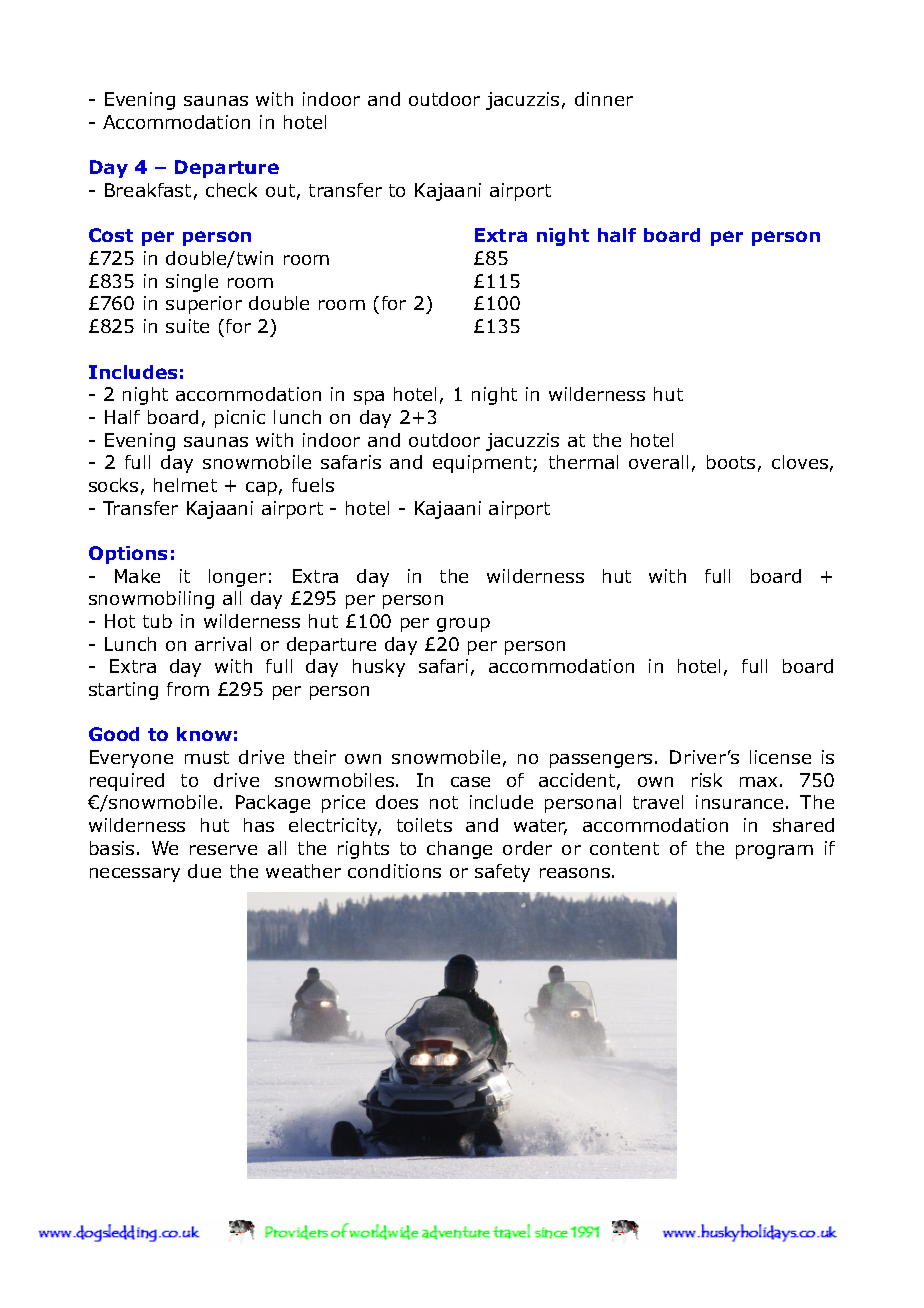 This screenshot has height=1308, width=924. I want to click on socks, so click(113, 485).
